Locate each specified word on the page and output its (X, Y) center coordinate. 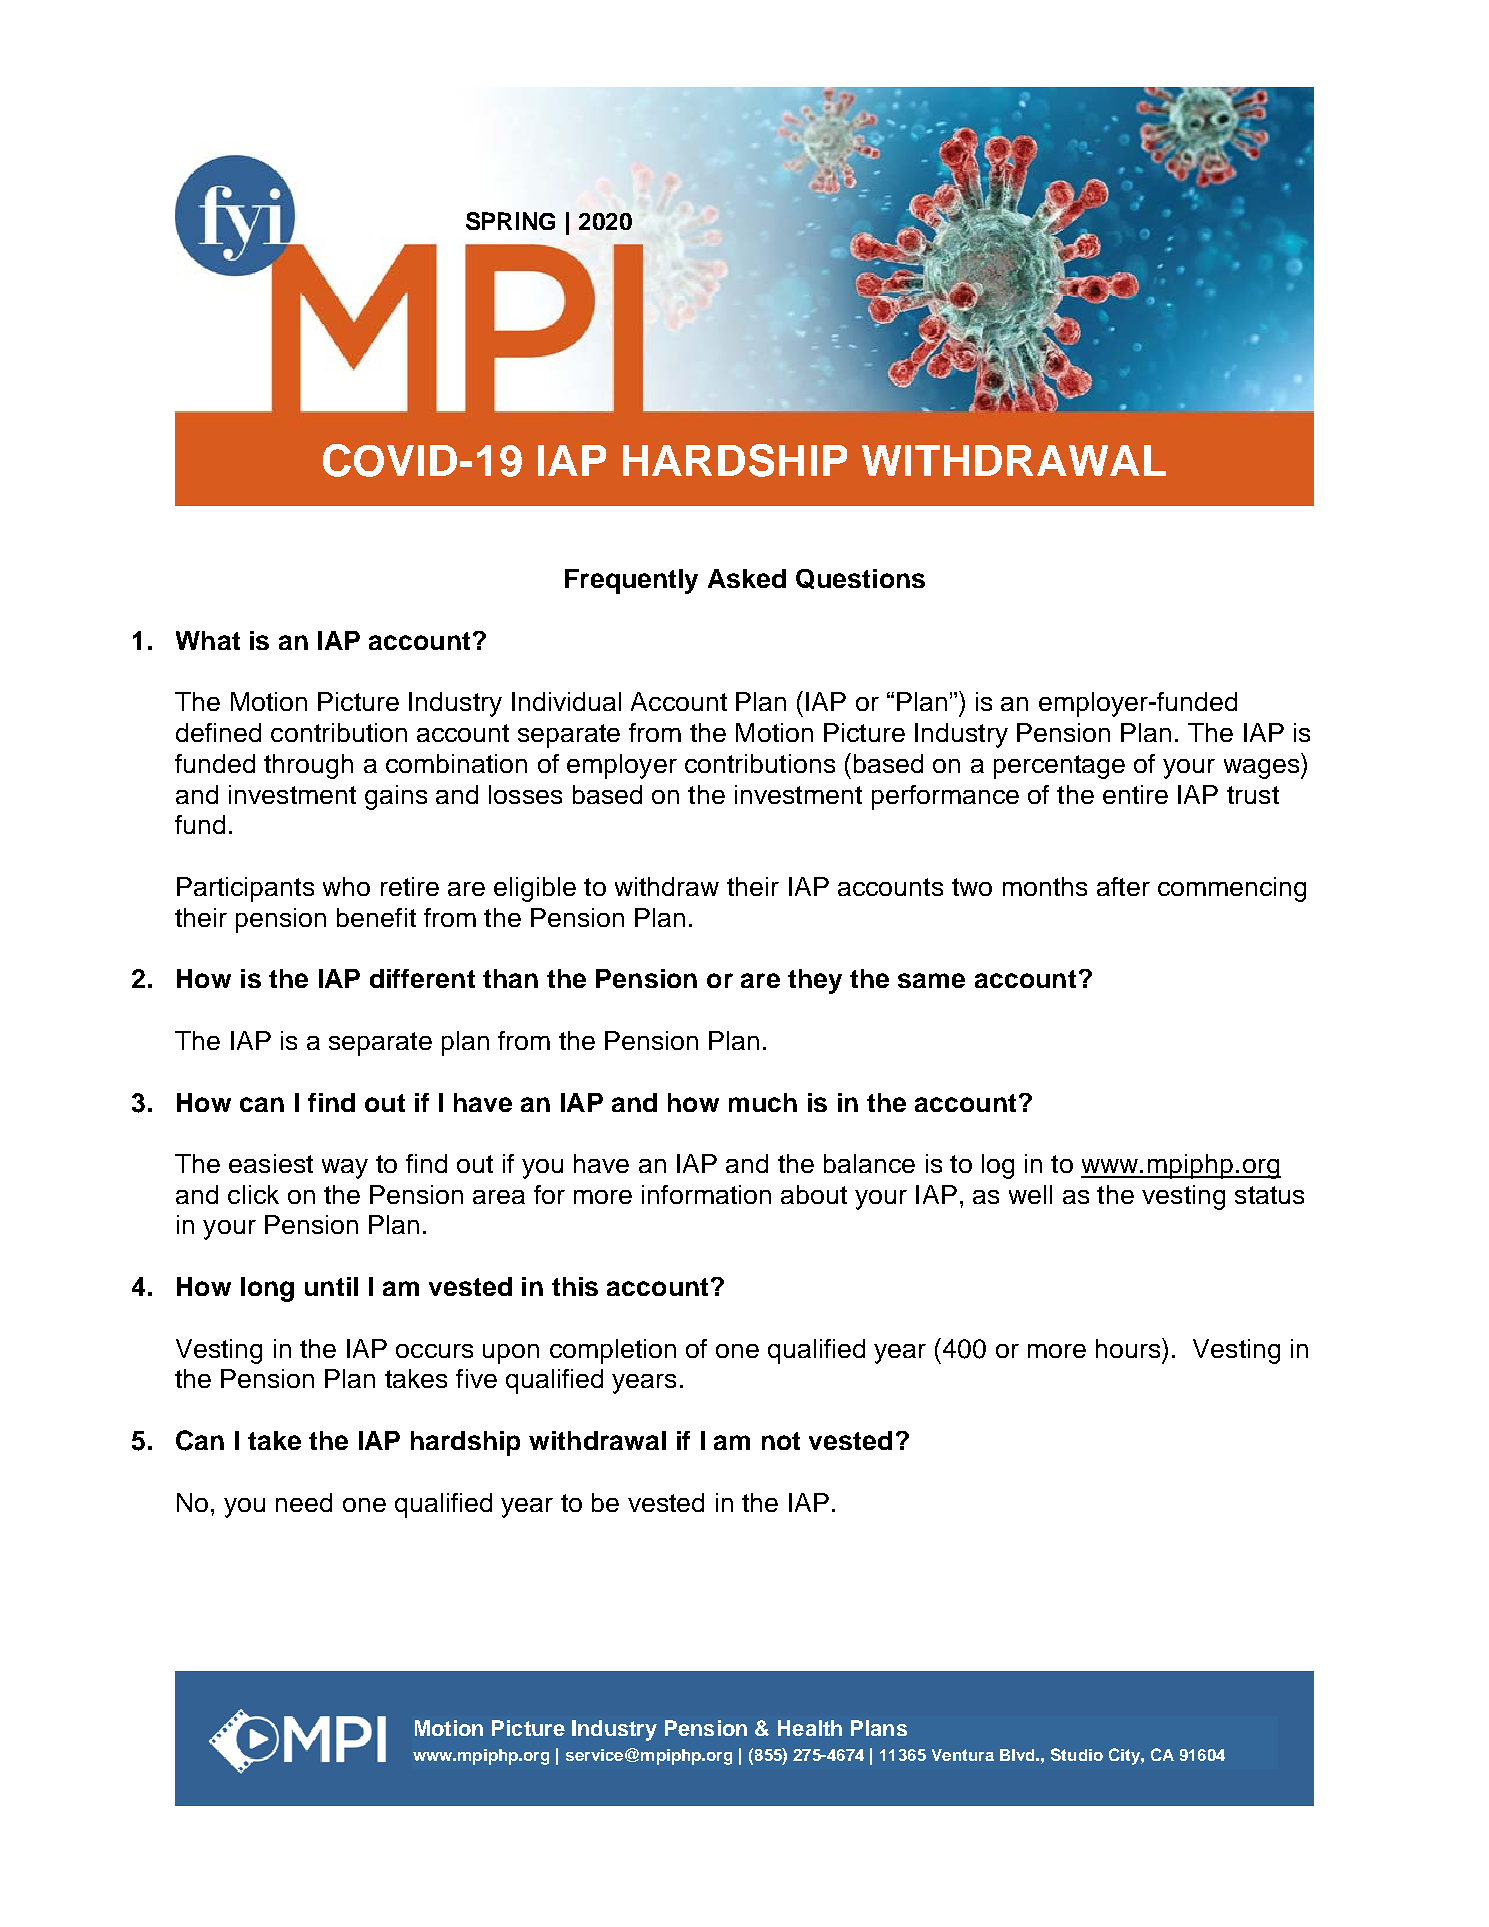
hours (1129, 1348)
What (208, 640)
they (815, 981)
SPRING (510, 221)
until (331, 1286)
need (304, 1502)
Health (810, 1728)
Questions (860, 579)
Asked (747, 578)
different (422, 978)
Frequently (631, 581)
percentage (1059, 767)
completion (613, 1351)
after (1123, 886)
